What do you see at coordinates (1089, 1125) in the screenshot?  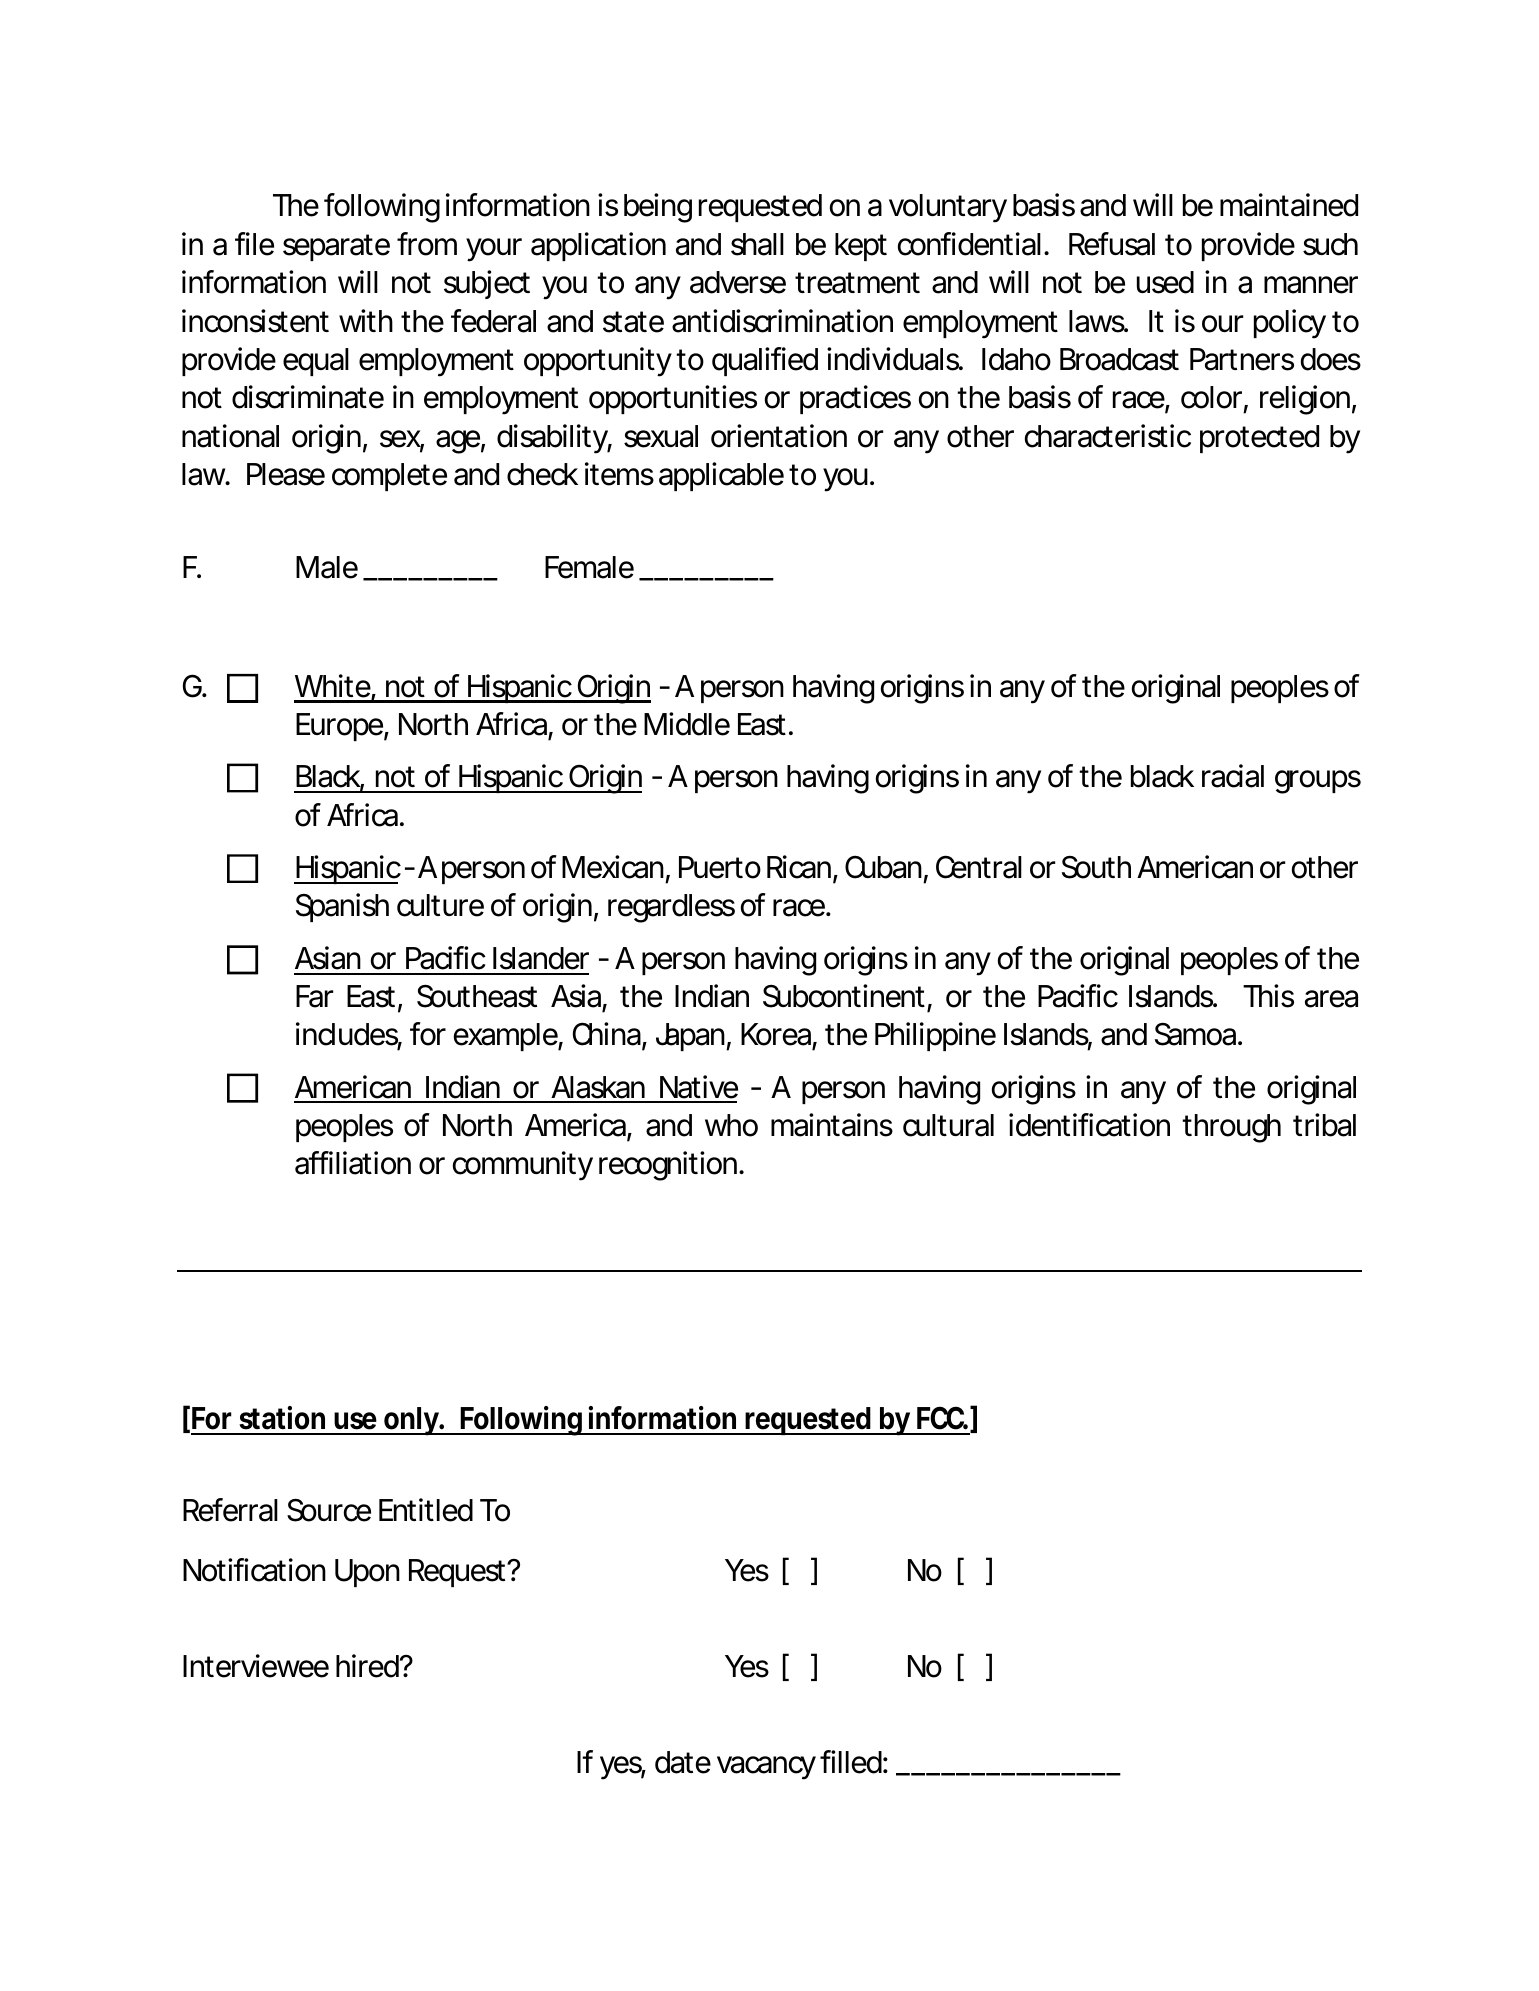 I see `identification` at bounding box center [1089, 1125].
